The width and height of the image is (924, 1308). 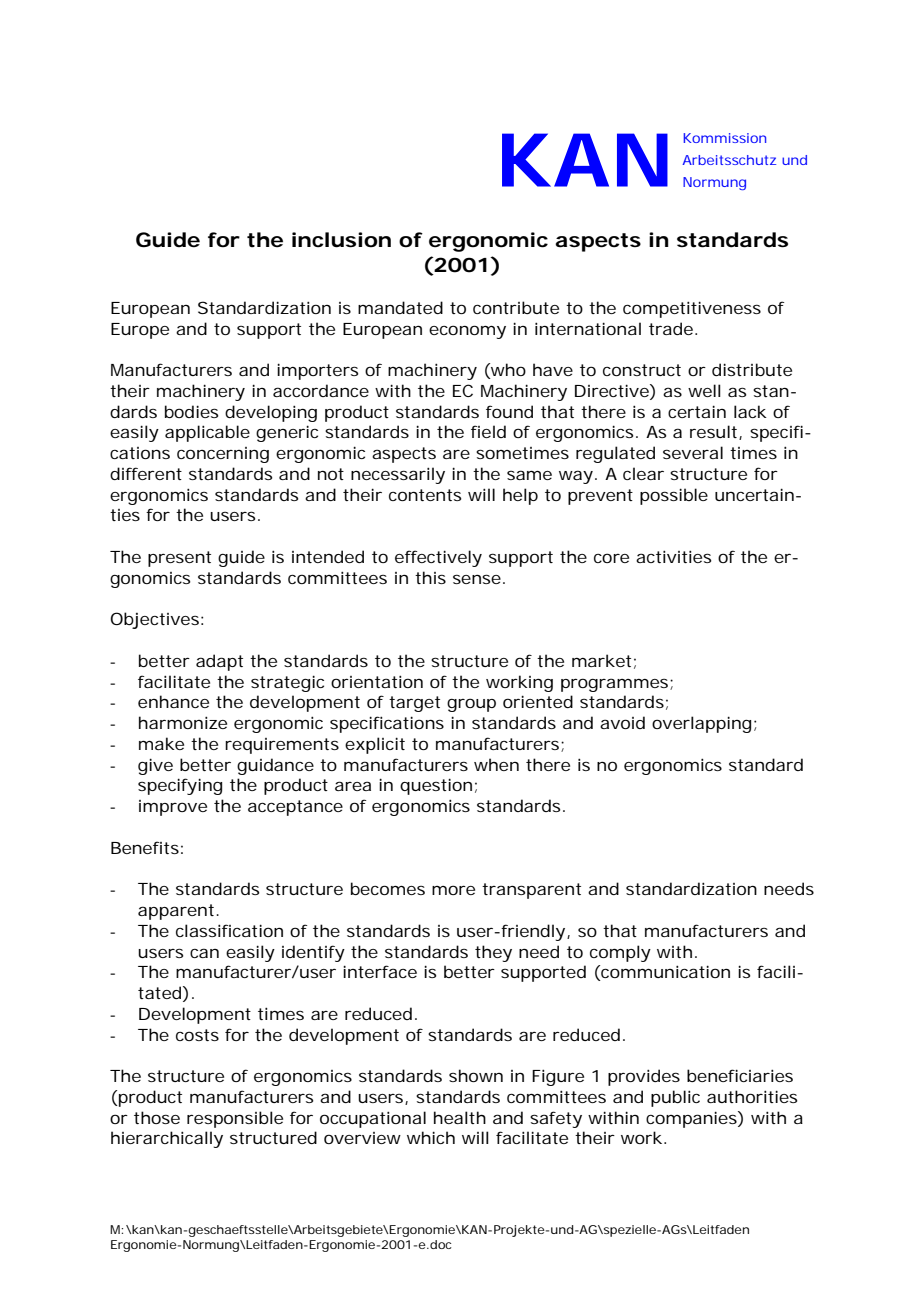 I want to click on more, so click(x=453, y=890).
